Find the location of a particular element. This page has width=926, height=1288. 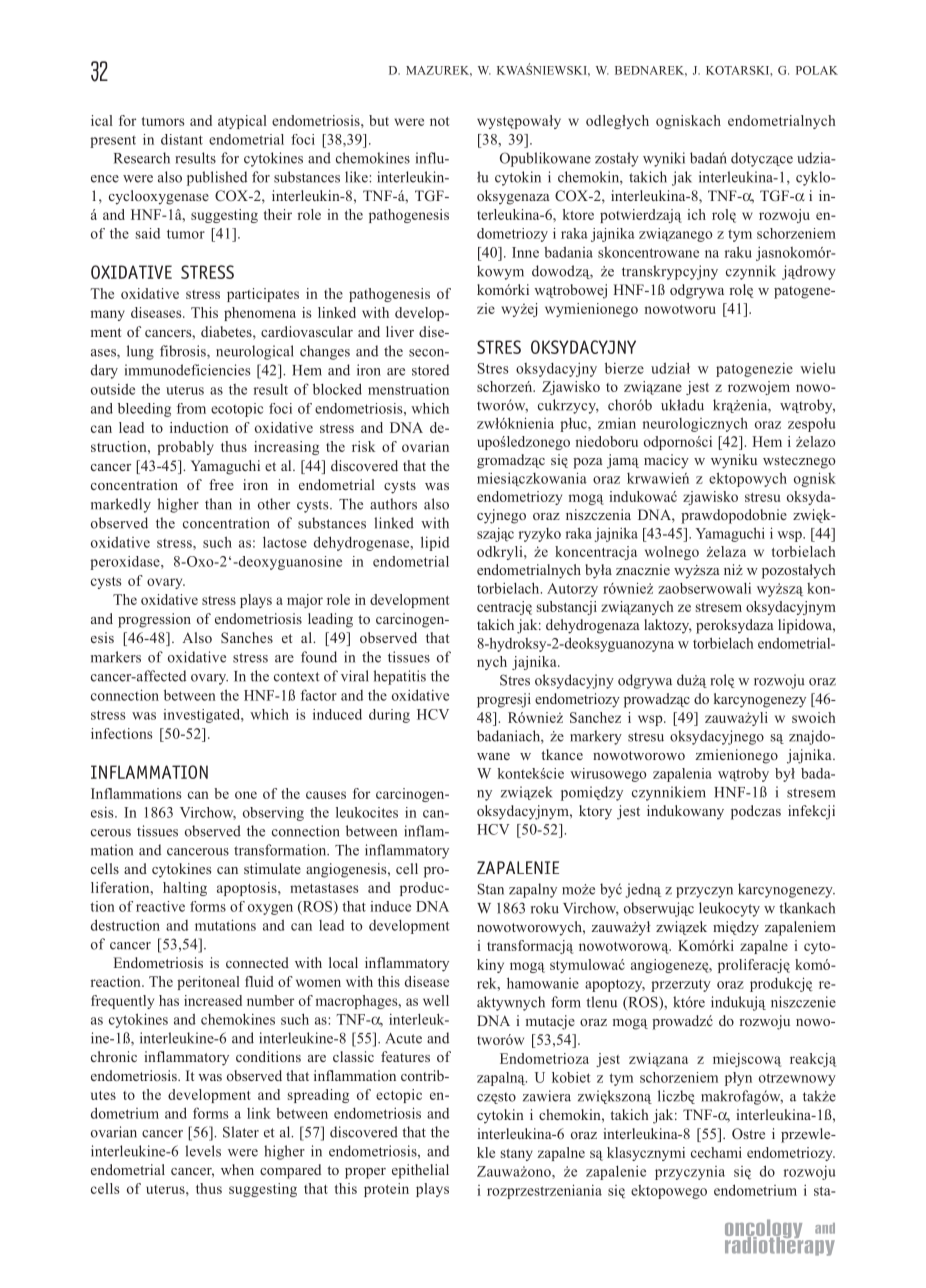

progression is located at coordinates (154, 620).
